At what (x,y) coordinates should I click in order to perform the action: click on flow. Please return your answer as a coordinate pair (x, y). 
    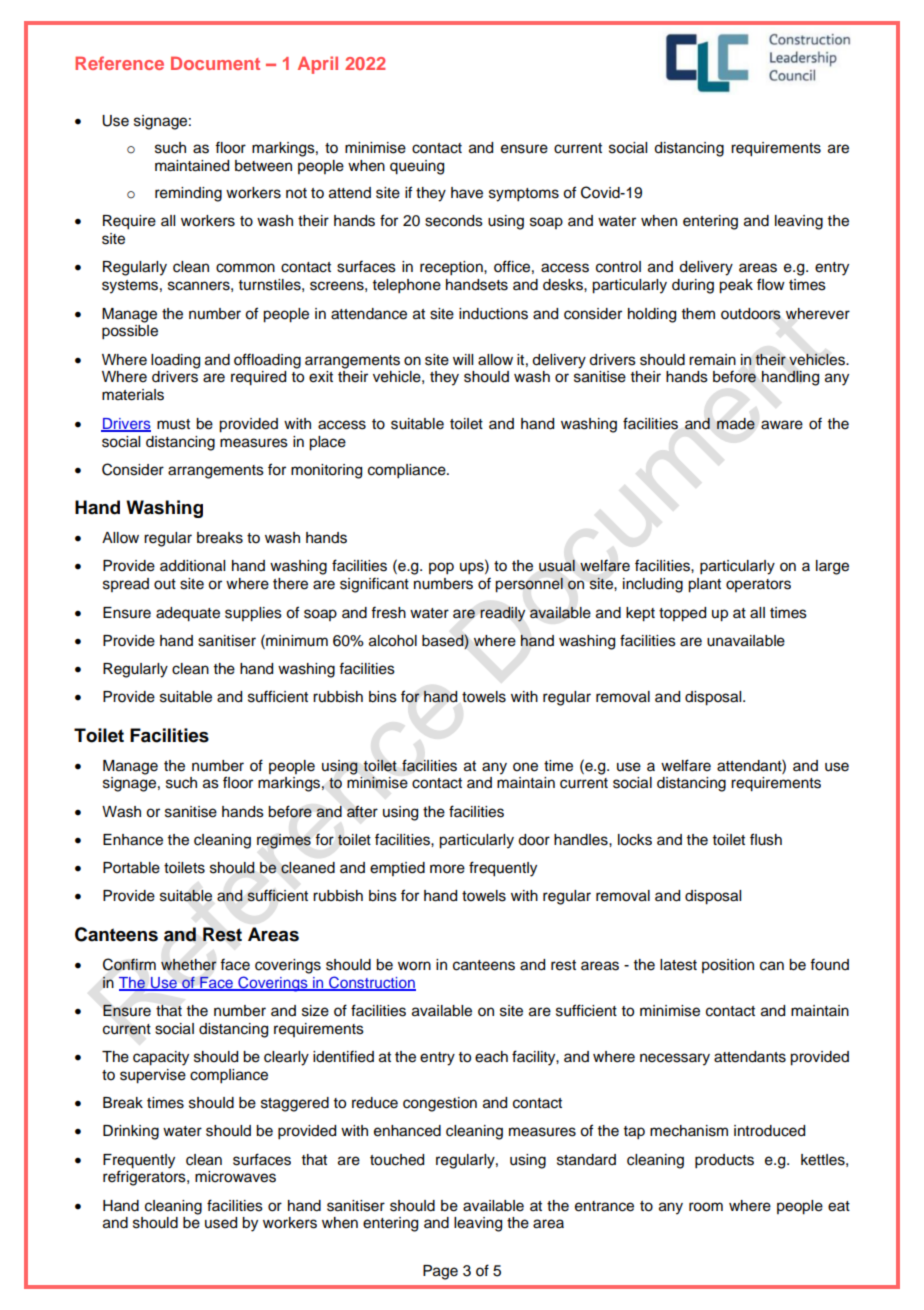
    Looking at the image, I should click on (771, 284).
